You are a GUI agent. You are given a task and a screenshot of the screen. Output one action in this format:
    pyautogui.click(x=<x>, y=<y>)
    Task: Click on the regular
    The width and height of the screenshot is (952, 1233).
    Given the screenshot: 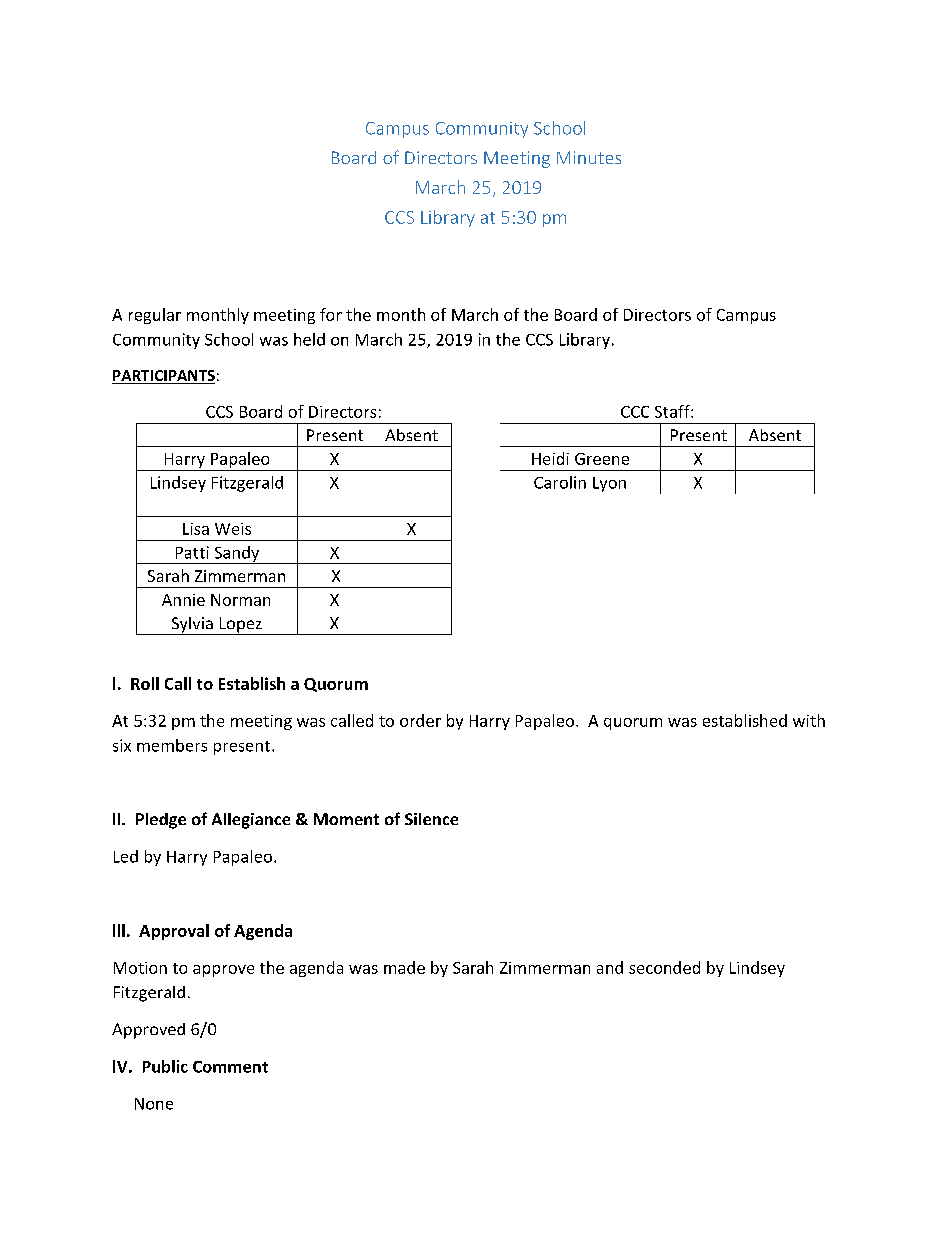 What is the action you would take?
    pyautogui.click(x=155, y=316)
